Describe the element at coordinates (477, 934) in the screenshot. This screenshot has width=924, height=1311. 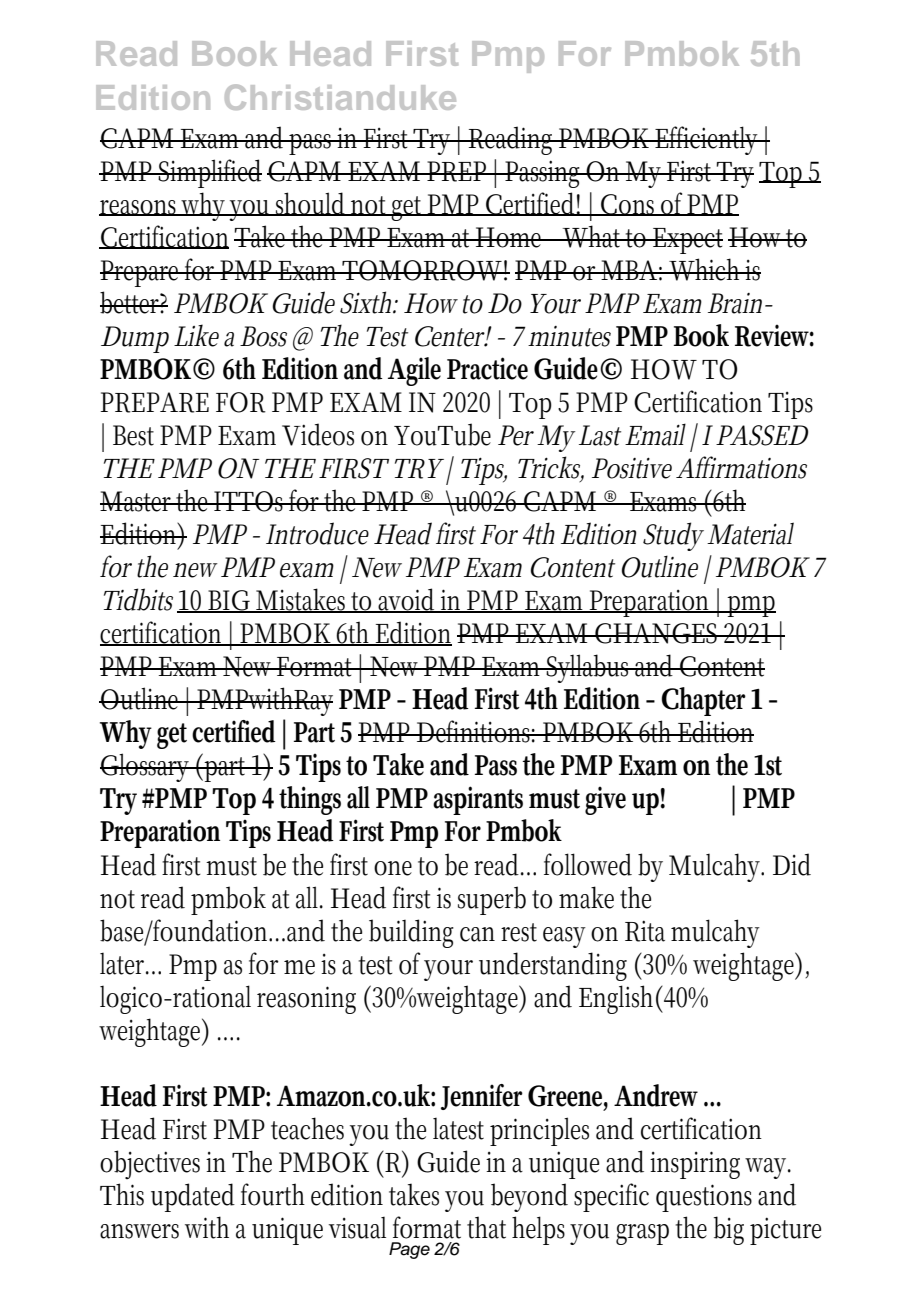
I see `can` at that location.
